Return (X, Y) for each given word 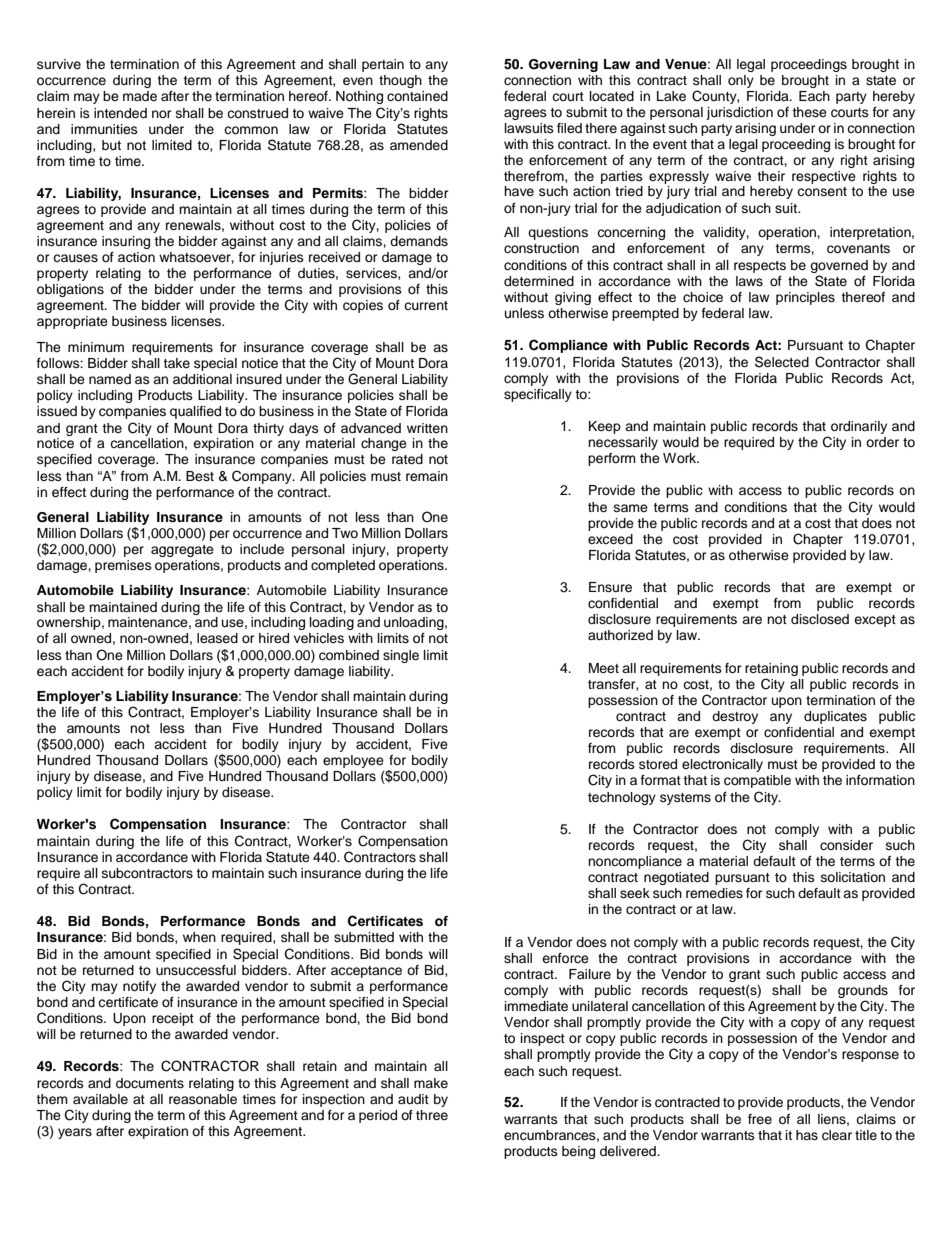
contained (417, 96)
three (432, 1115)
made (140, 96)
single (401, 656)
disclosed (820, 619)
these (809, 112)
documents (150, 1083)
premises (123, 566)
